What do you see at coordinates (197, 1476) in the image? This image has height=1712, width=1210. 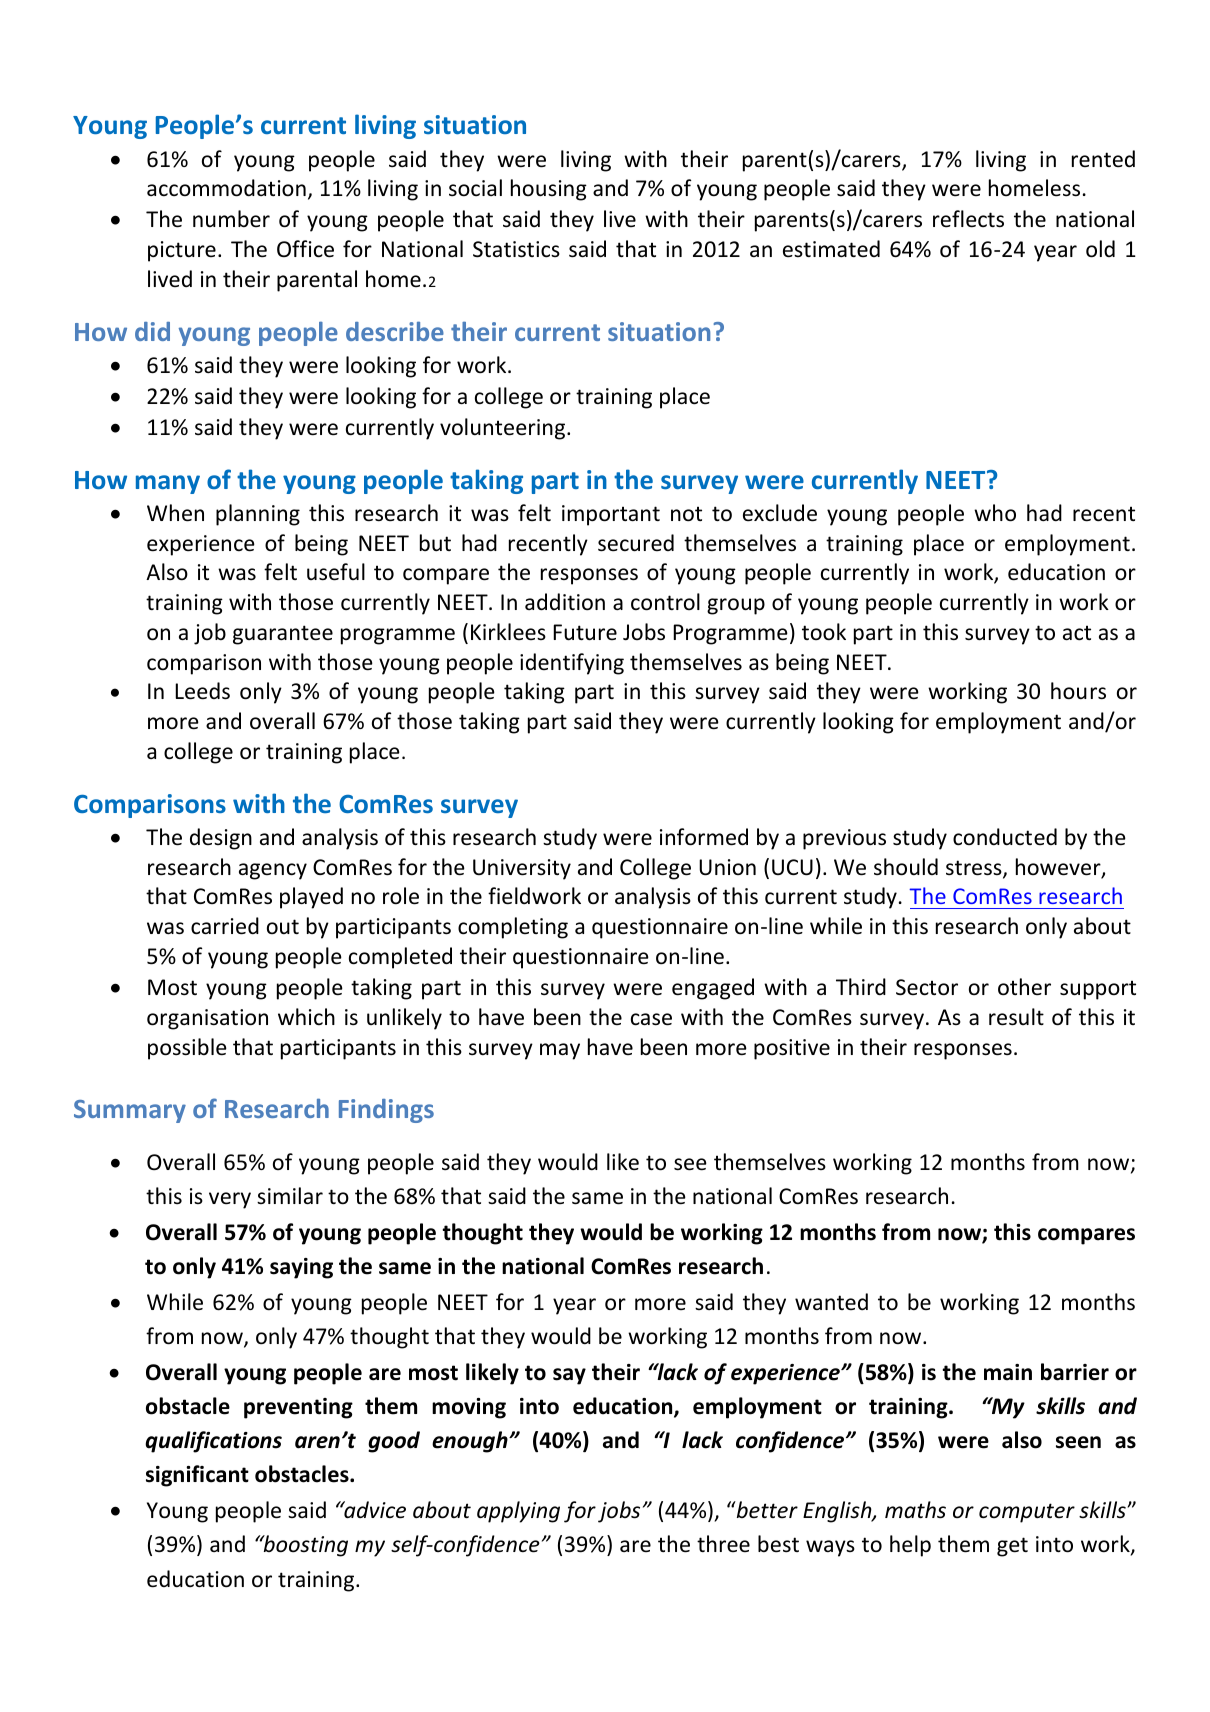 I see `significant` at bounding box center [197, 1476].
